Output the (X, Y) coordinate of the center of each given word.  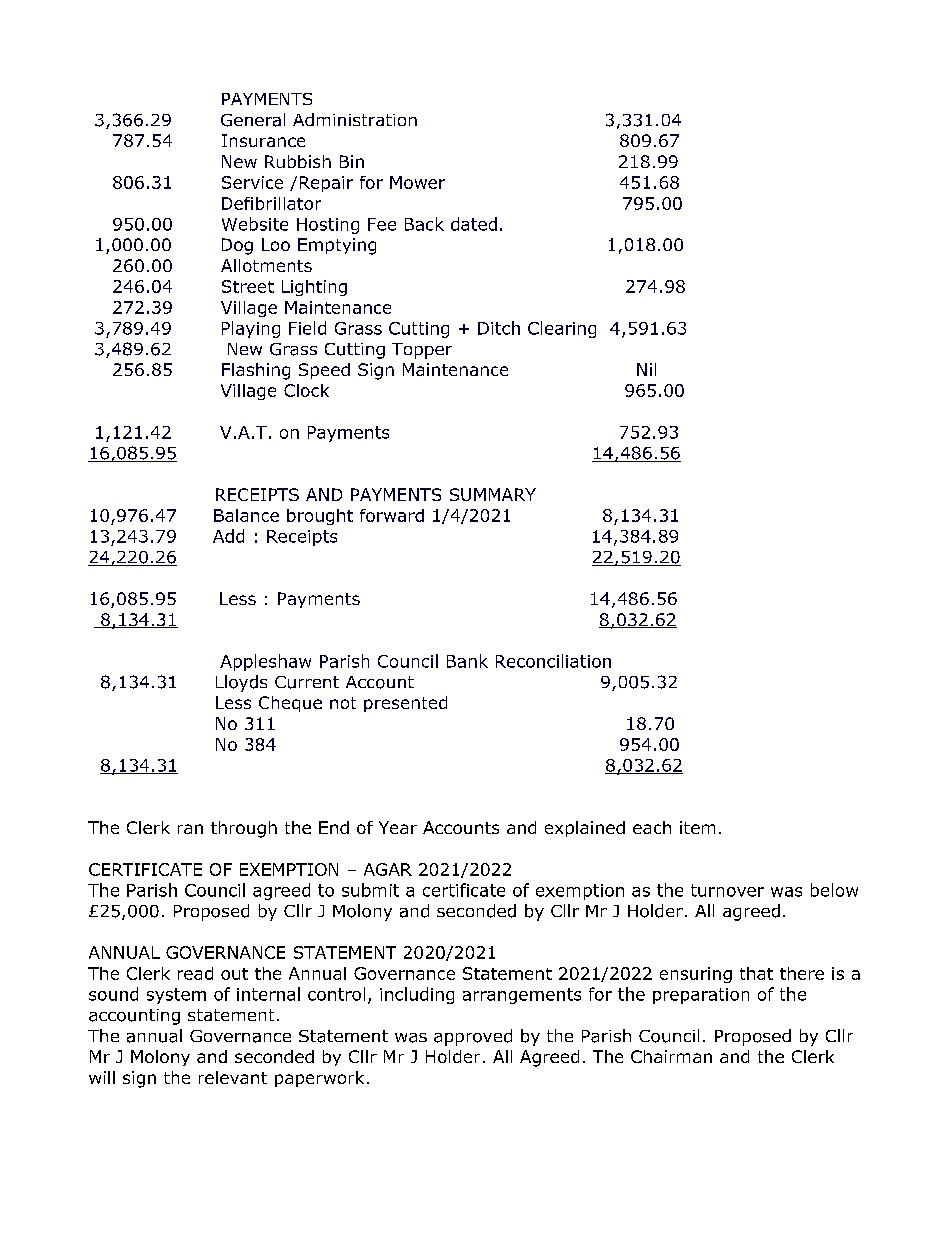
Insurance (263, 140)
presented (405, 704)
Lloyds (241, 683)
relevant (233, 1077)
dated (474, 224)
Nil (646, 369)
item (697, 827)
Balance (246, 515)
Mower (417, 182)
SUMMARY (493, 494)
